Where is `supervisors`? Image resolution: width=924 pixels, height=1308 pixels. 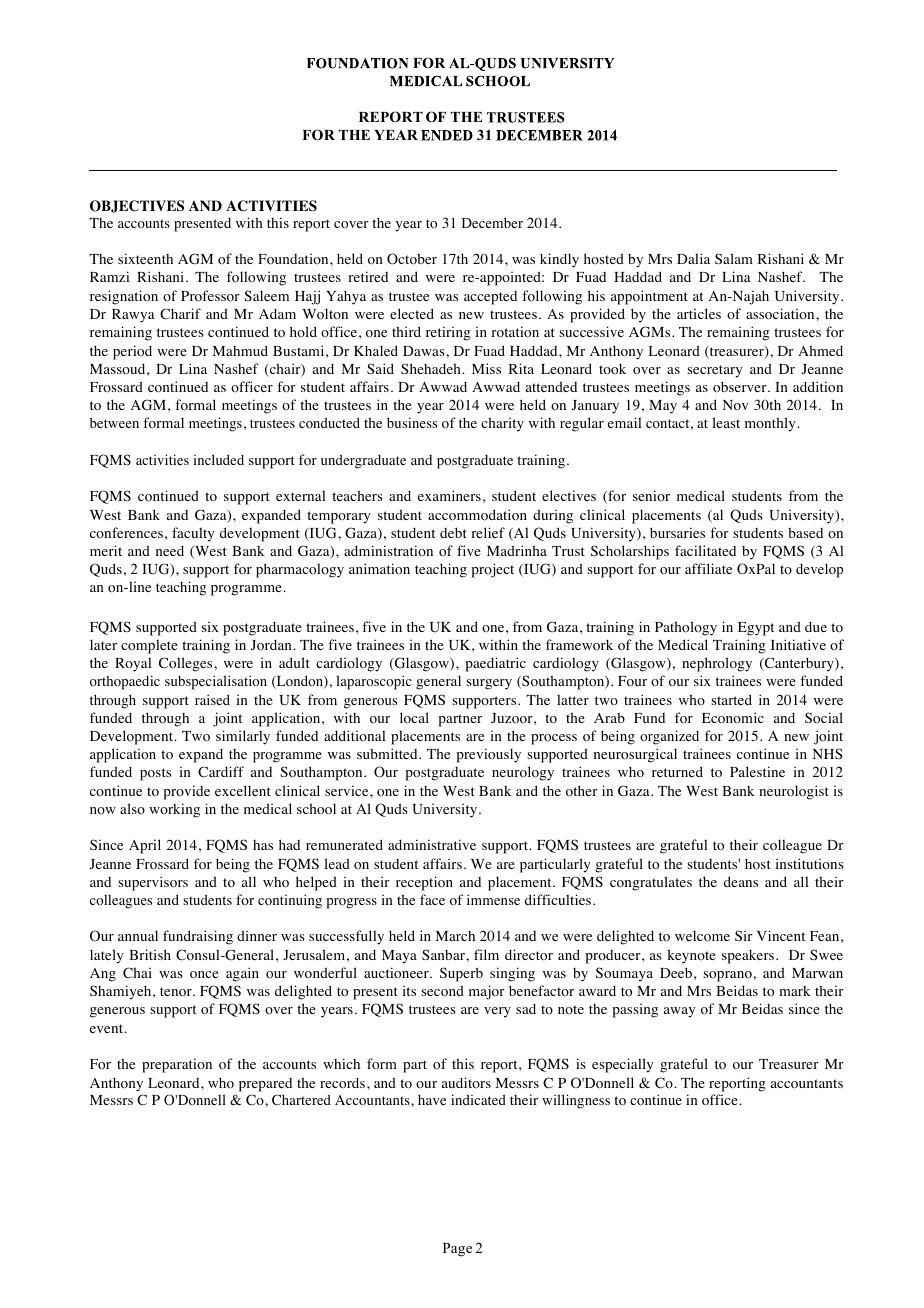 supervisors is located at coordinates (153, 883).
